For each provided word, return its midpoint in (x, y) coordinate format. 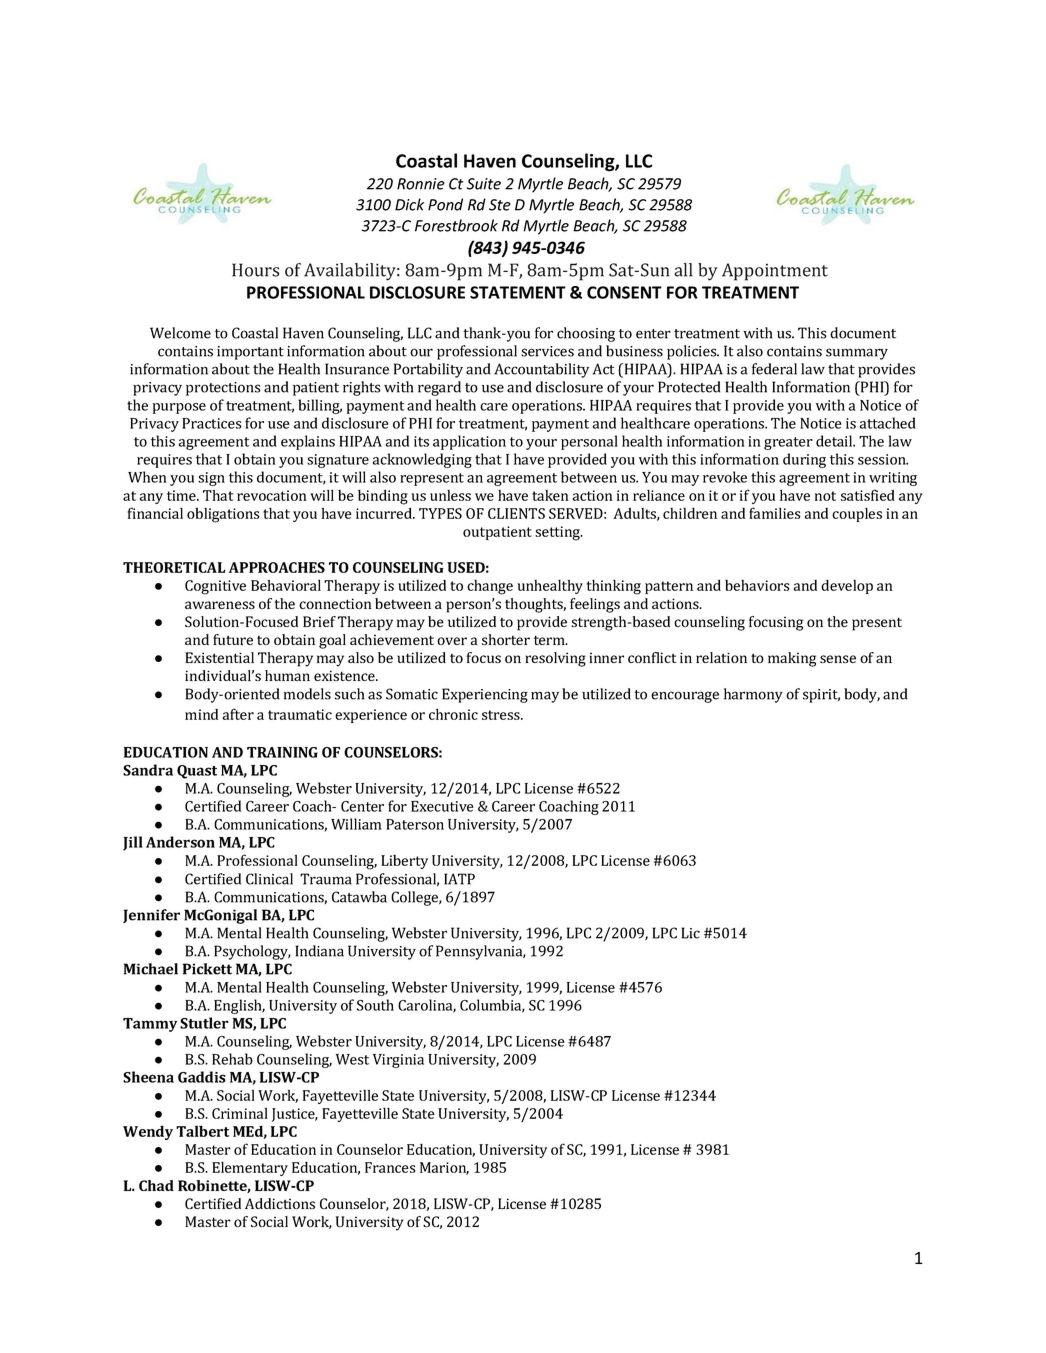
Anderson (180, 842)
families (775, 513)
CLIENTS (516, 513)
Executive (442, 806)
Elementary (250, 1169)
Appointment (775, 272)
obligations (223, 515)
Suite (484, 184)
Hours (255, 270)
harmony (753, 695)
